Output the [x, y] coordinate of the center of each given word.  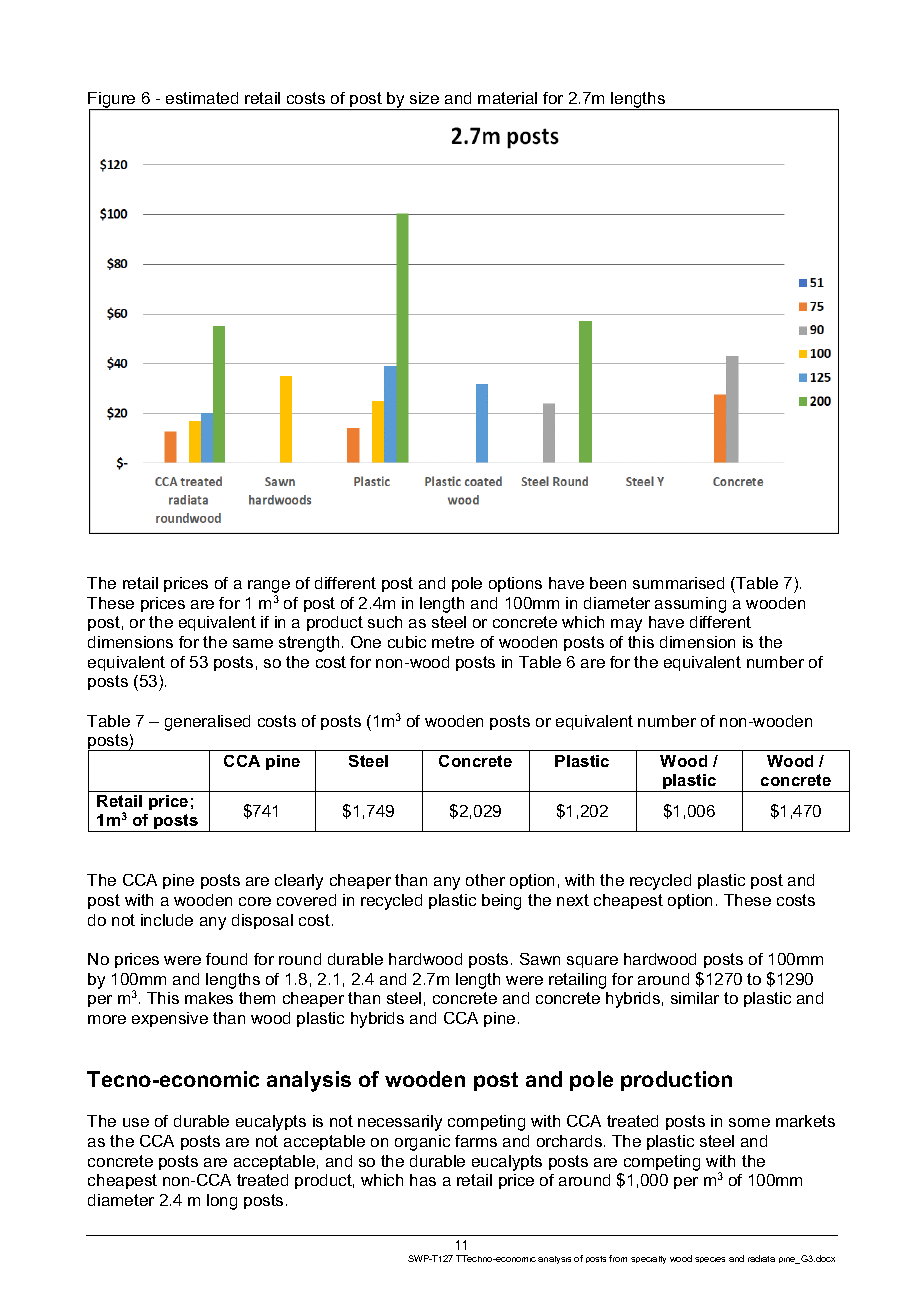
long [222, 1202]
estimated [202, 98]
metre [453, 642]
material [507, 98]
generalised [207, 723]
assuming [690, 605]
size [424, 98]
